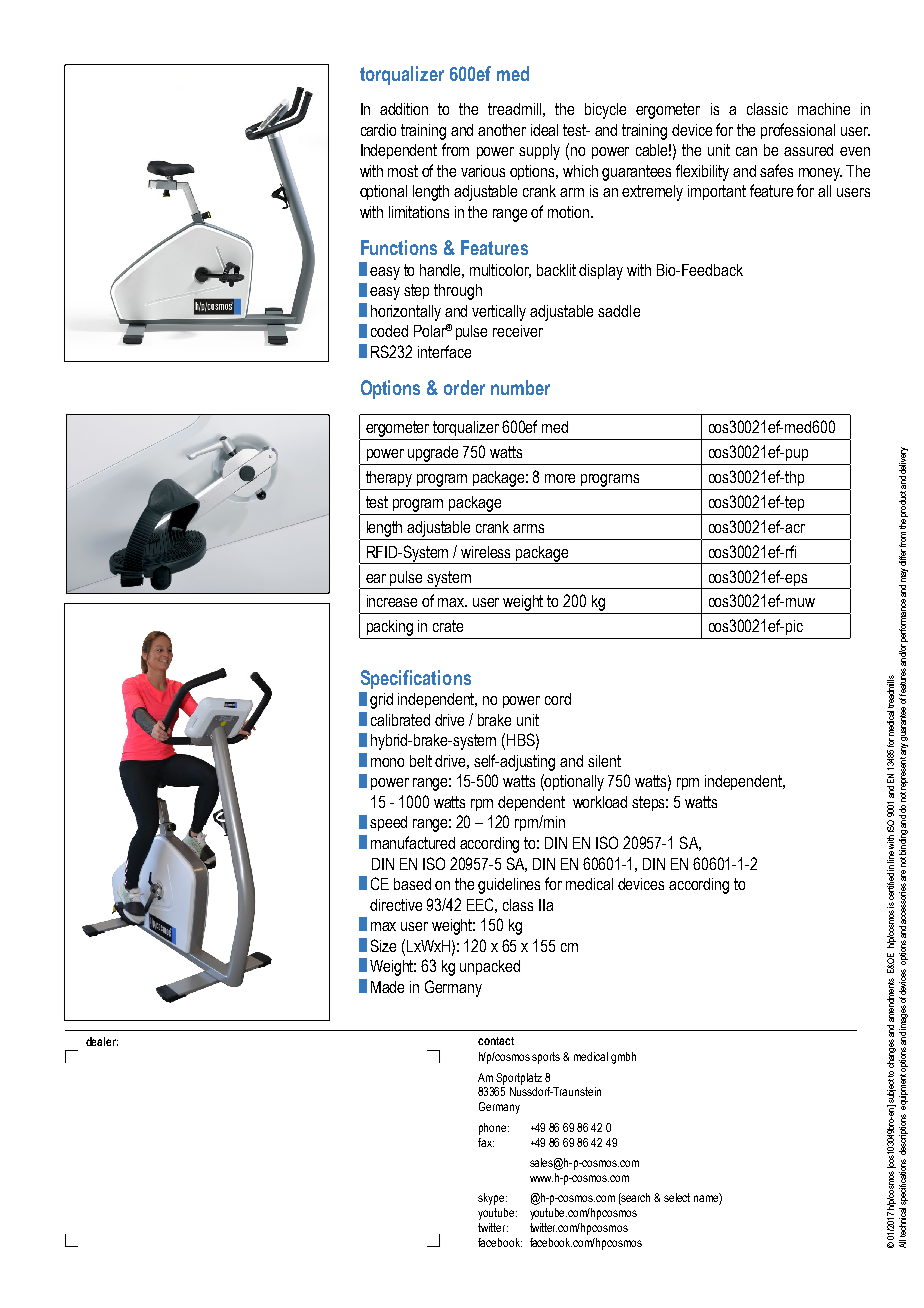 The image size is (924, 1308). I want to click on crate, so click(448, 626).
